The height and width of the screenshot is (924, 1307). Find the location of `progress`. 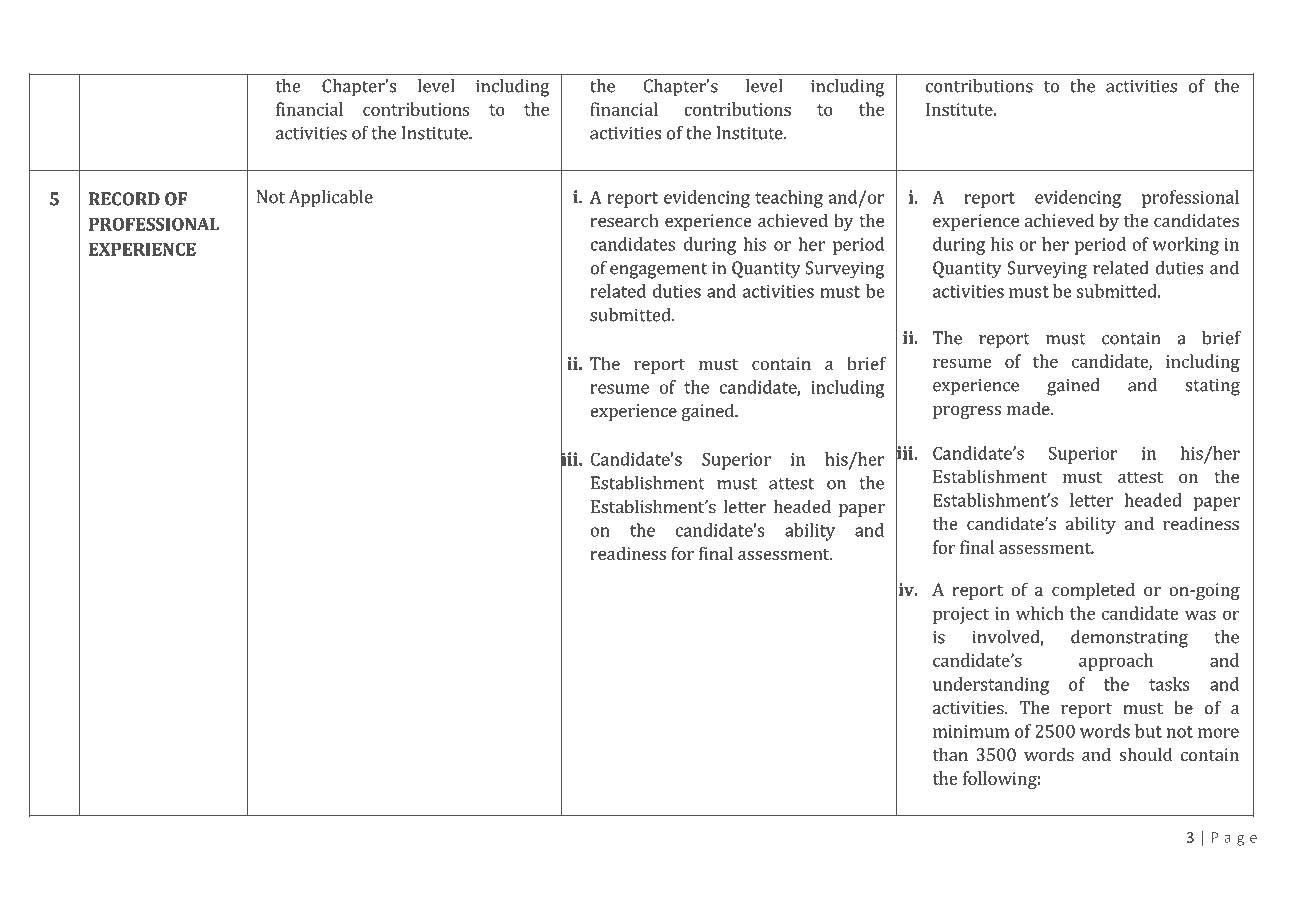

progress is located at coordinates (967, 412).
